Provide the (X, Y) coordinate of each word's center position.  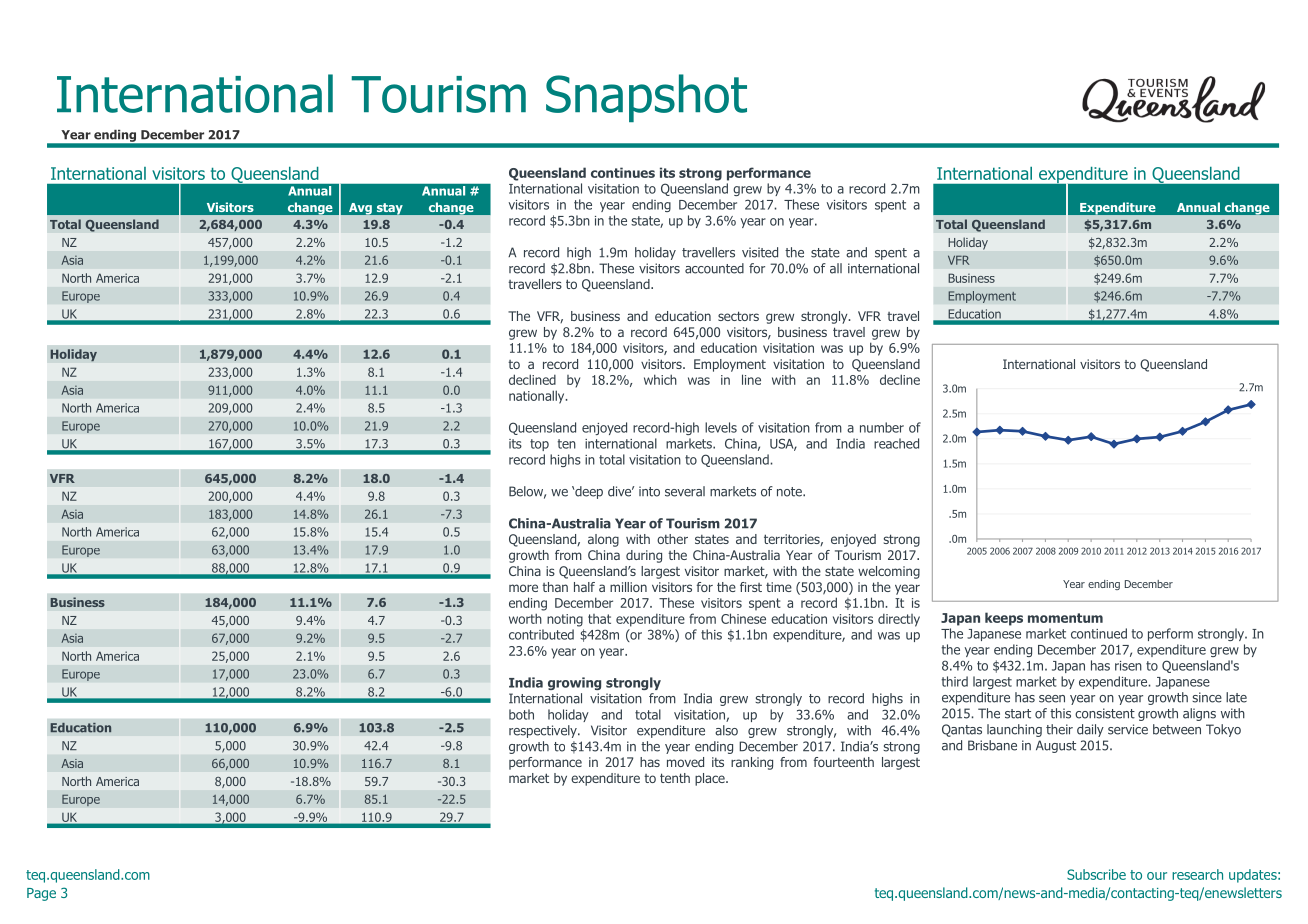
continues (623, 172)
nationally (538, 397)
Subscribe (1096, 874)
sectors (738, 316)
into (649, 491)
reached (896, 443)
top (539, 445)
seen (1052, 699)
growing (574, 683)
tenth (675, 778)
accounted (714, 268)
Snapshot (646, 98)
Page (41, 894)
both (521, 714)
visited (760, 252)
